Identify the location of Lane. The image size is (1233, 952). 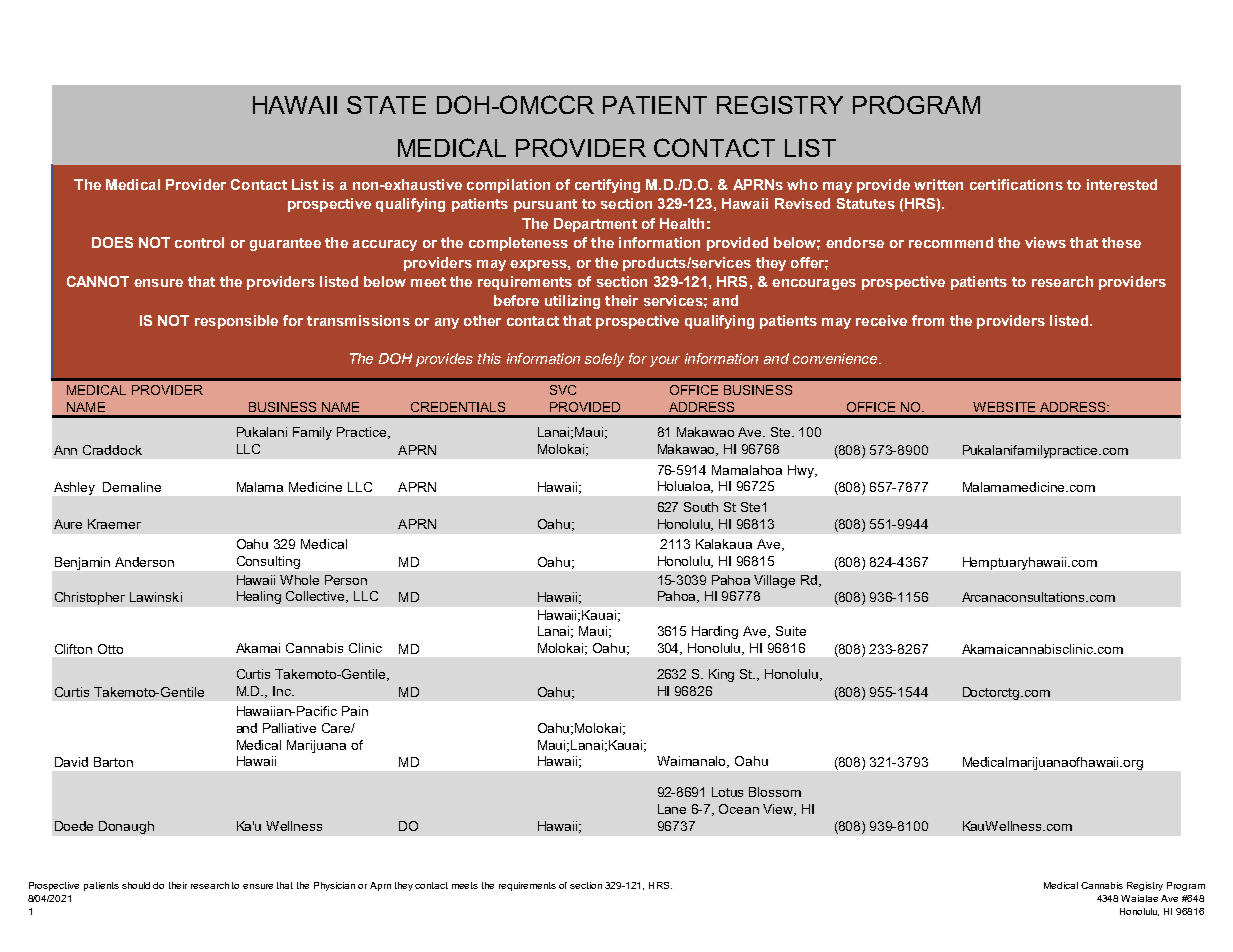
(672, 809).
